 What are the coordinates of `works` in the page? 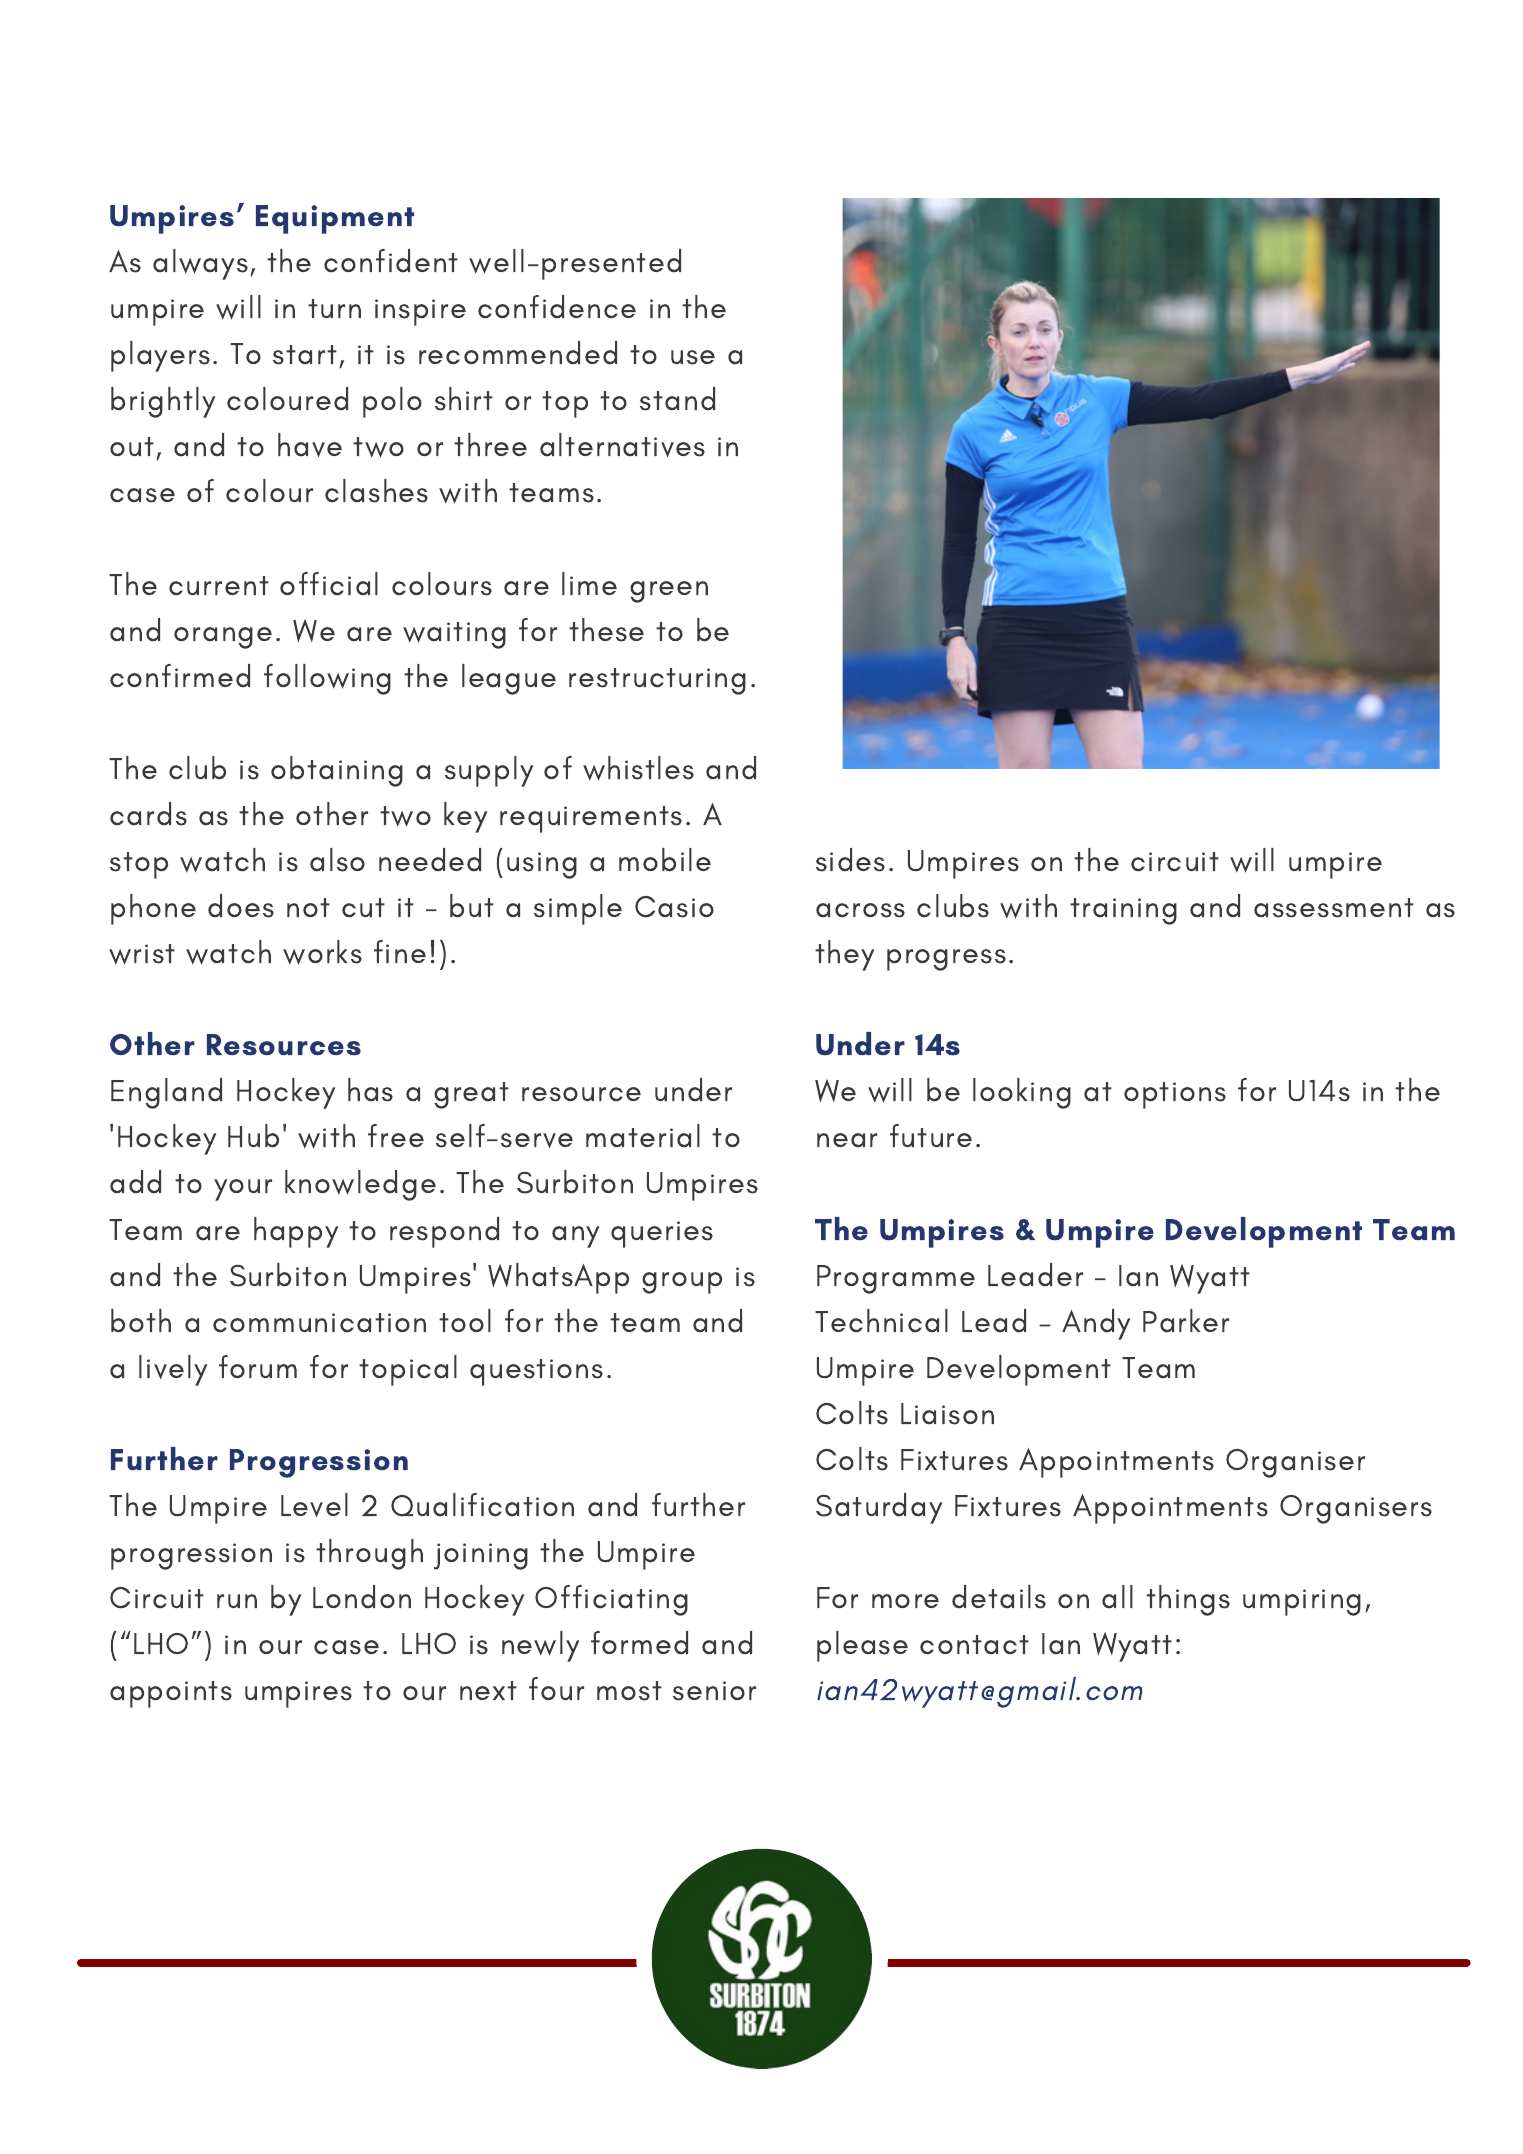 It's located at (322, 952).
